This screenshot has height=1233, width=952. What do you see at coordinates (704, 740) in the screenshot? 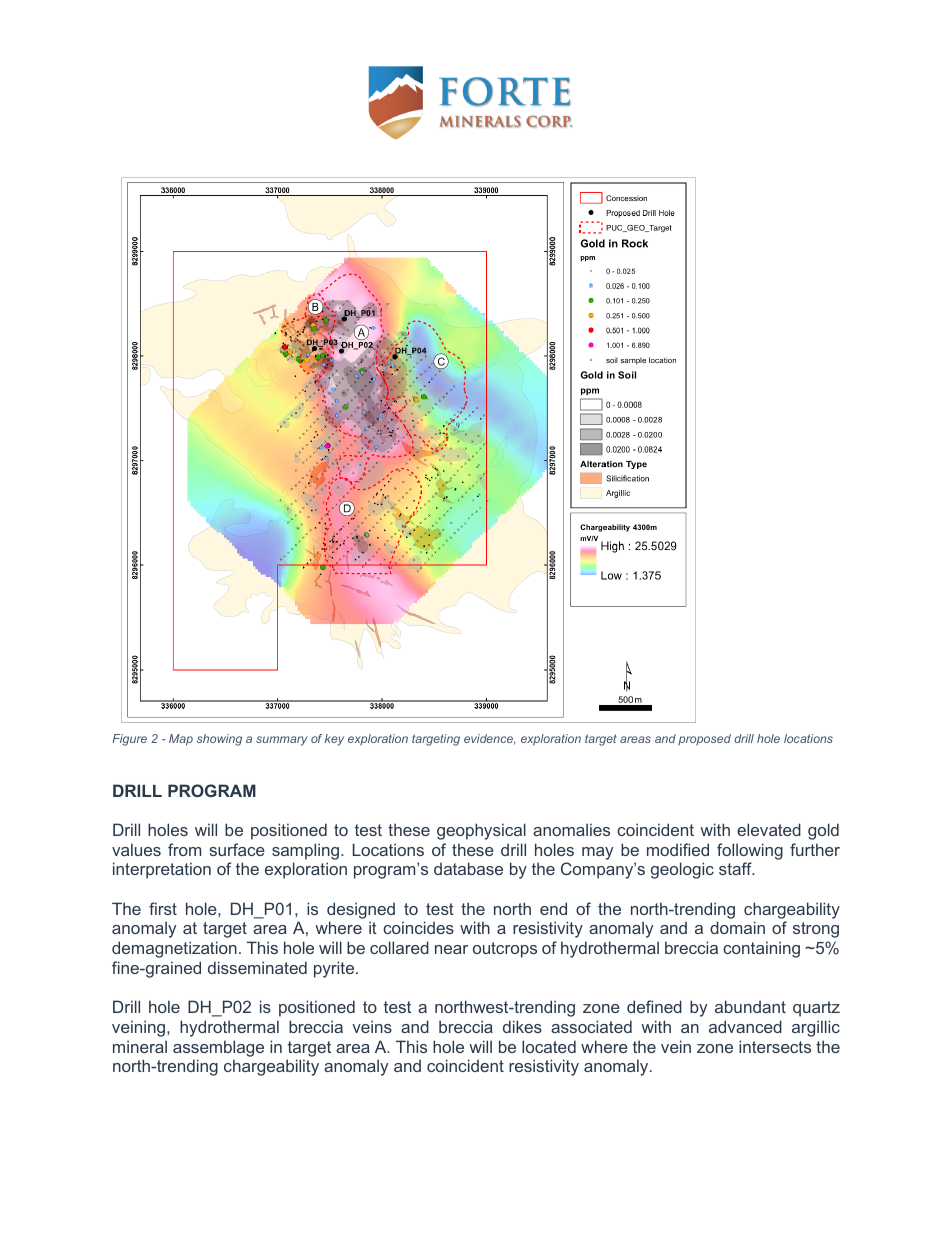
I see `proposed` at bounding box center [704, 740].
